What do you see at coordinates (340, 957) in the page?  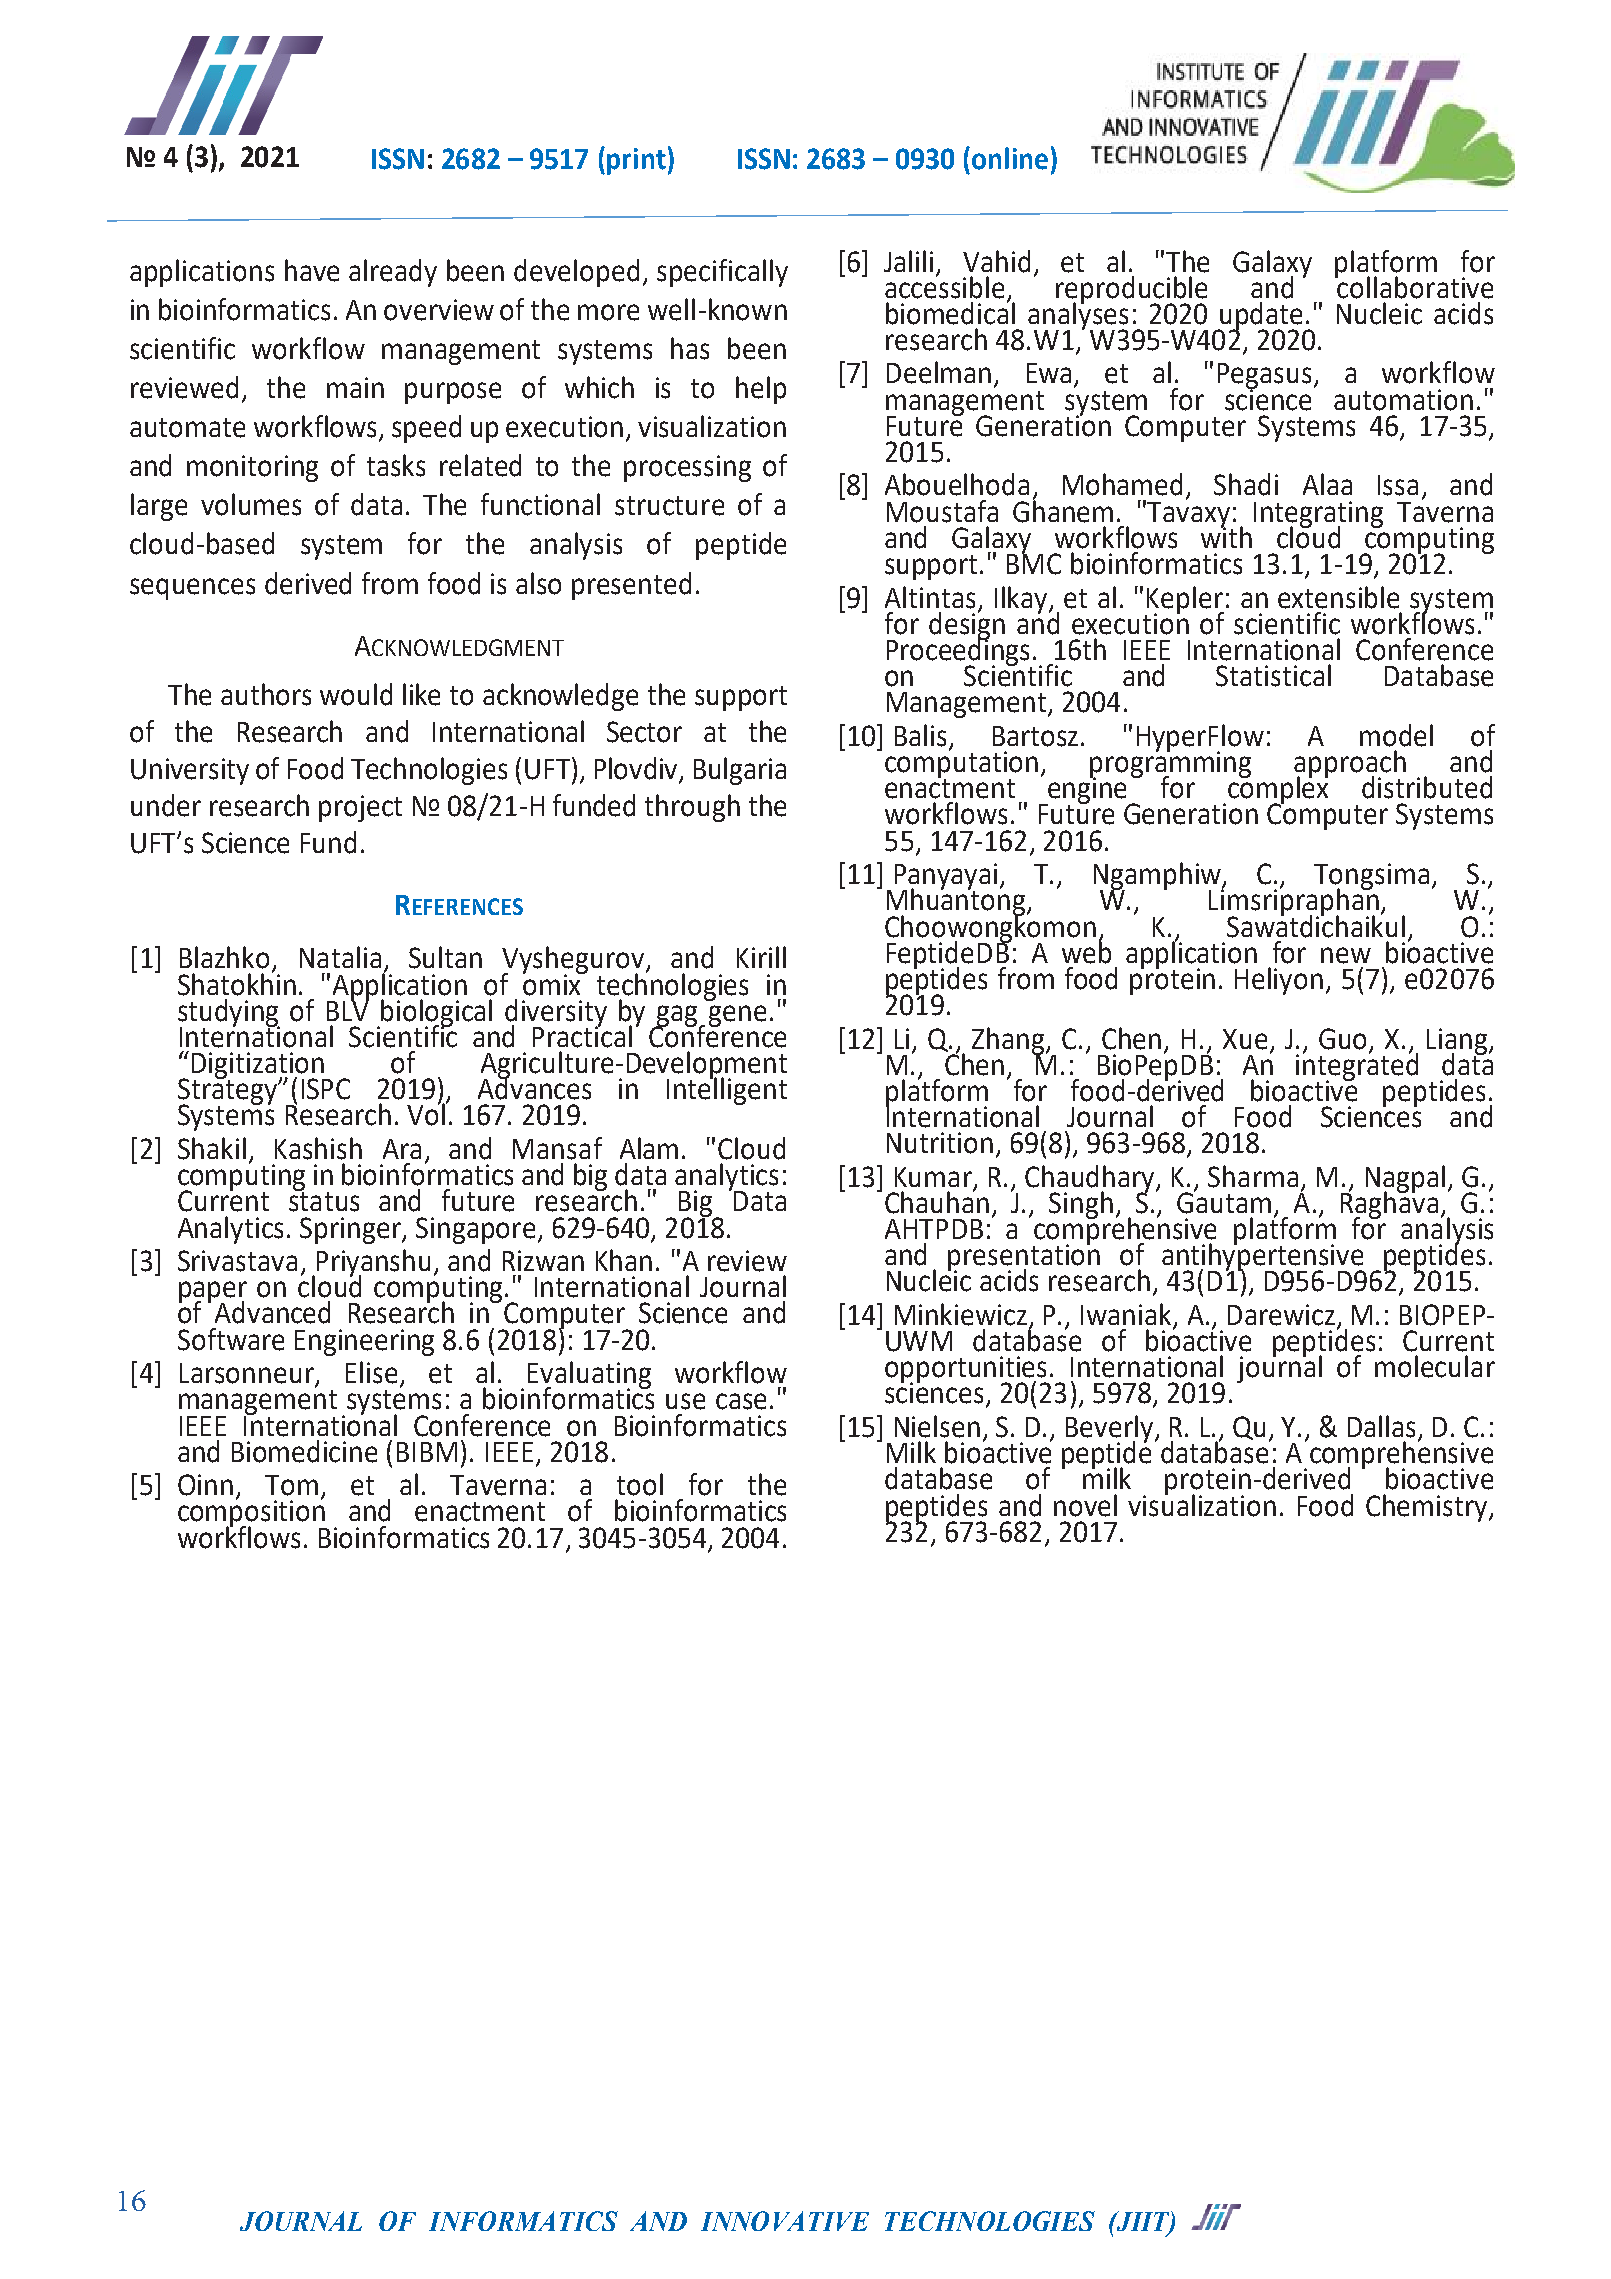 I see `Natalia` at bounding box center [340, 957].
